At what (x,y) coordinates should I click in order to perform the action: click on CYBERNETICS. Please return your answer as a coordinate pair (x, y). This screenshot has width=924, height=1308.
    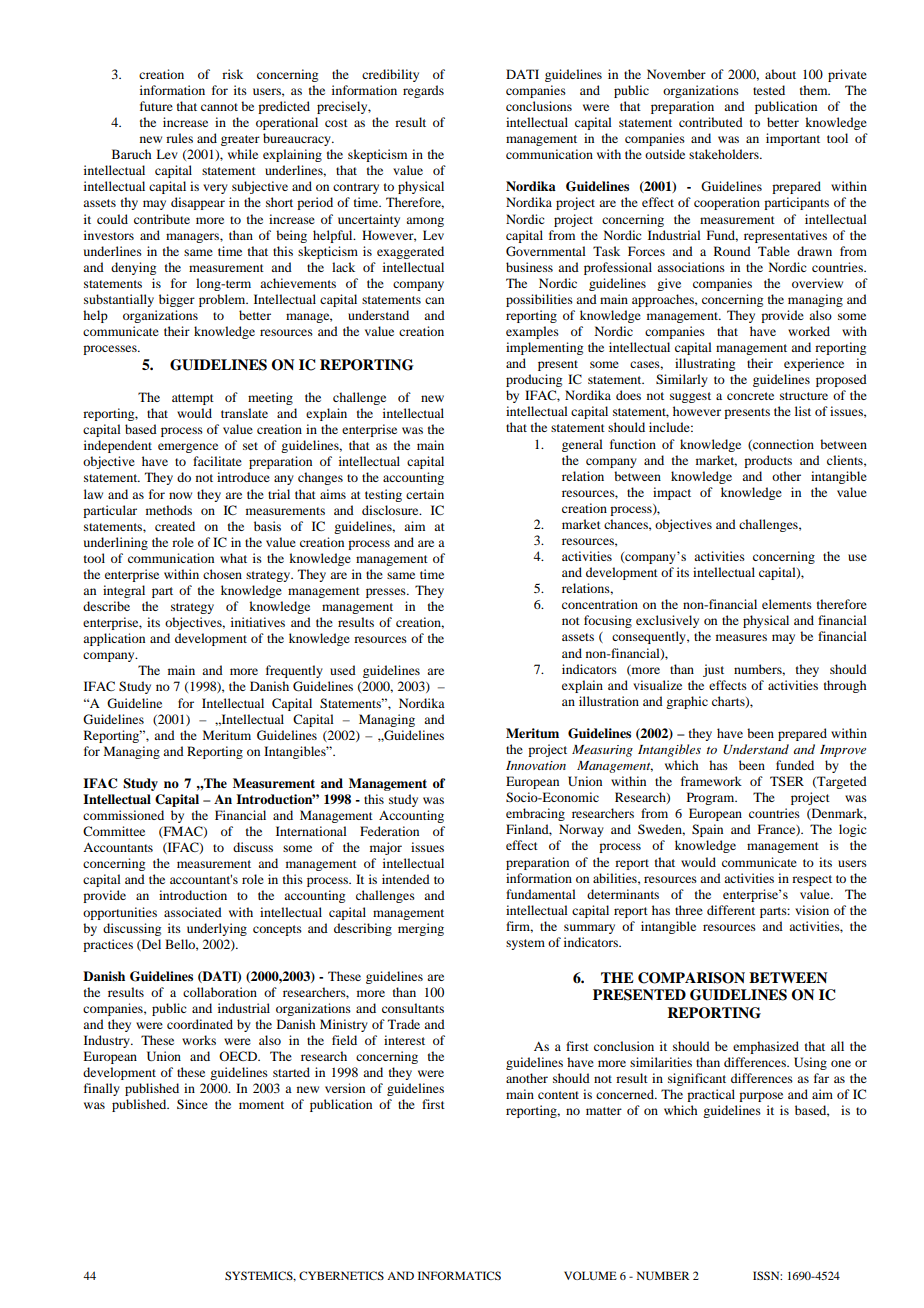
    Looking at the image, I should click on (341, 1275).
